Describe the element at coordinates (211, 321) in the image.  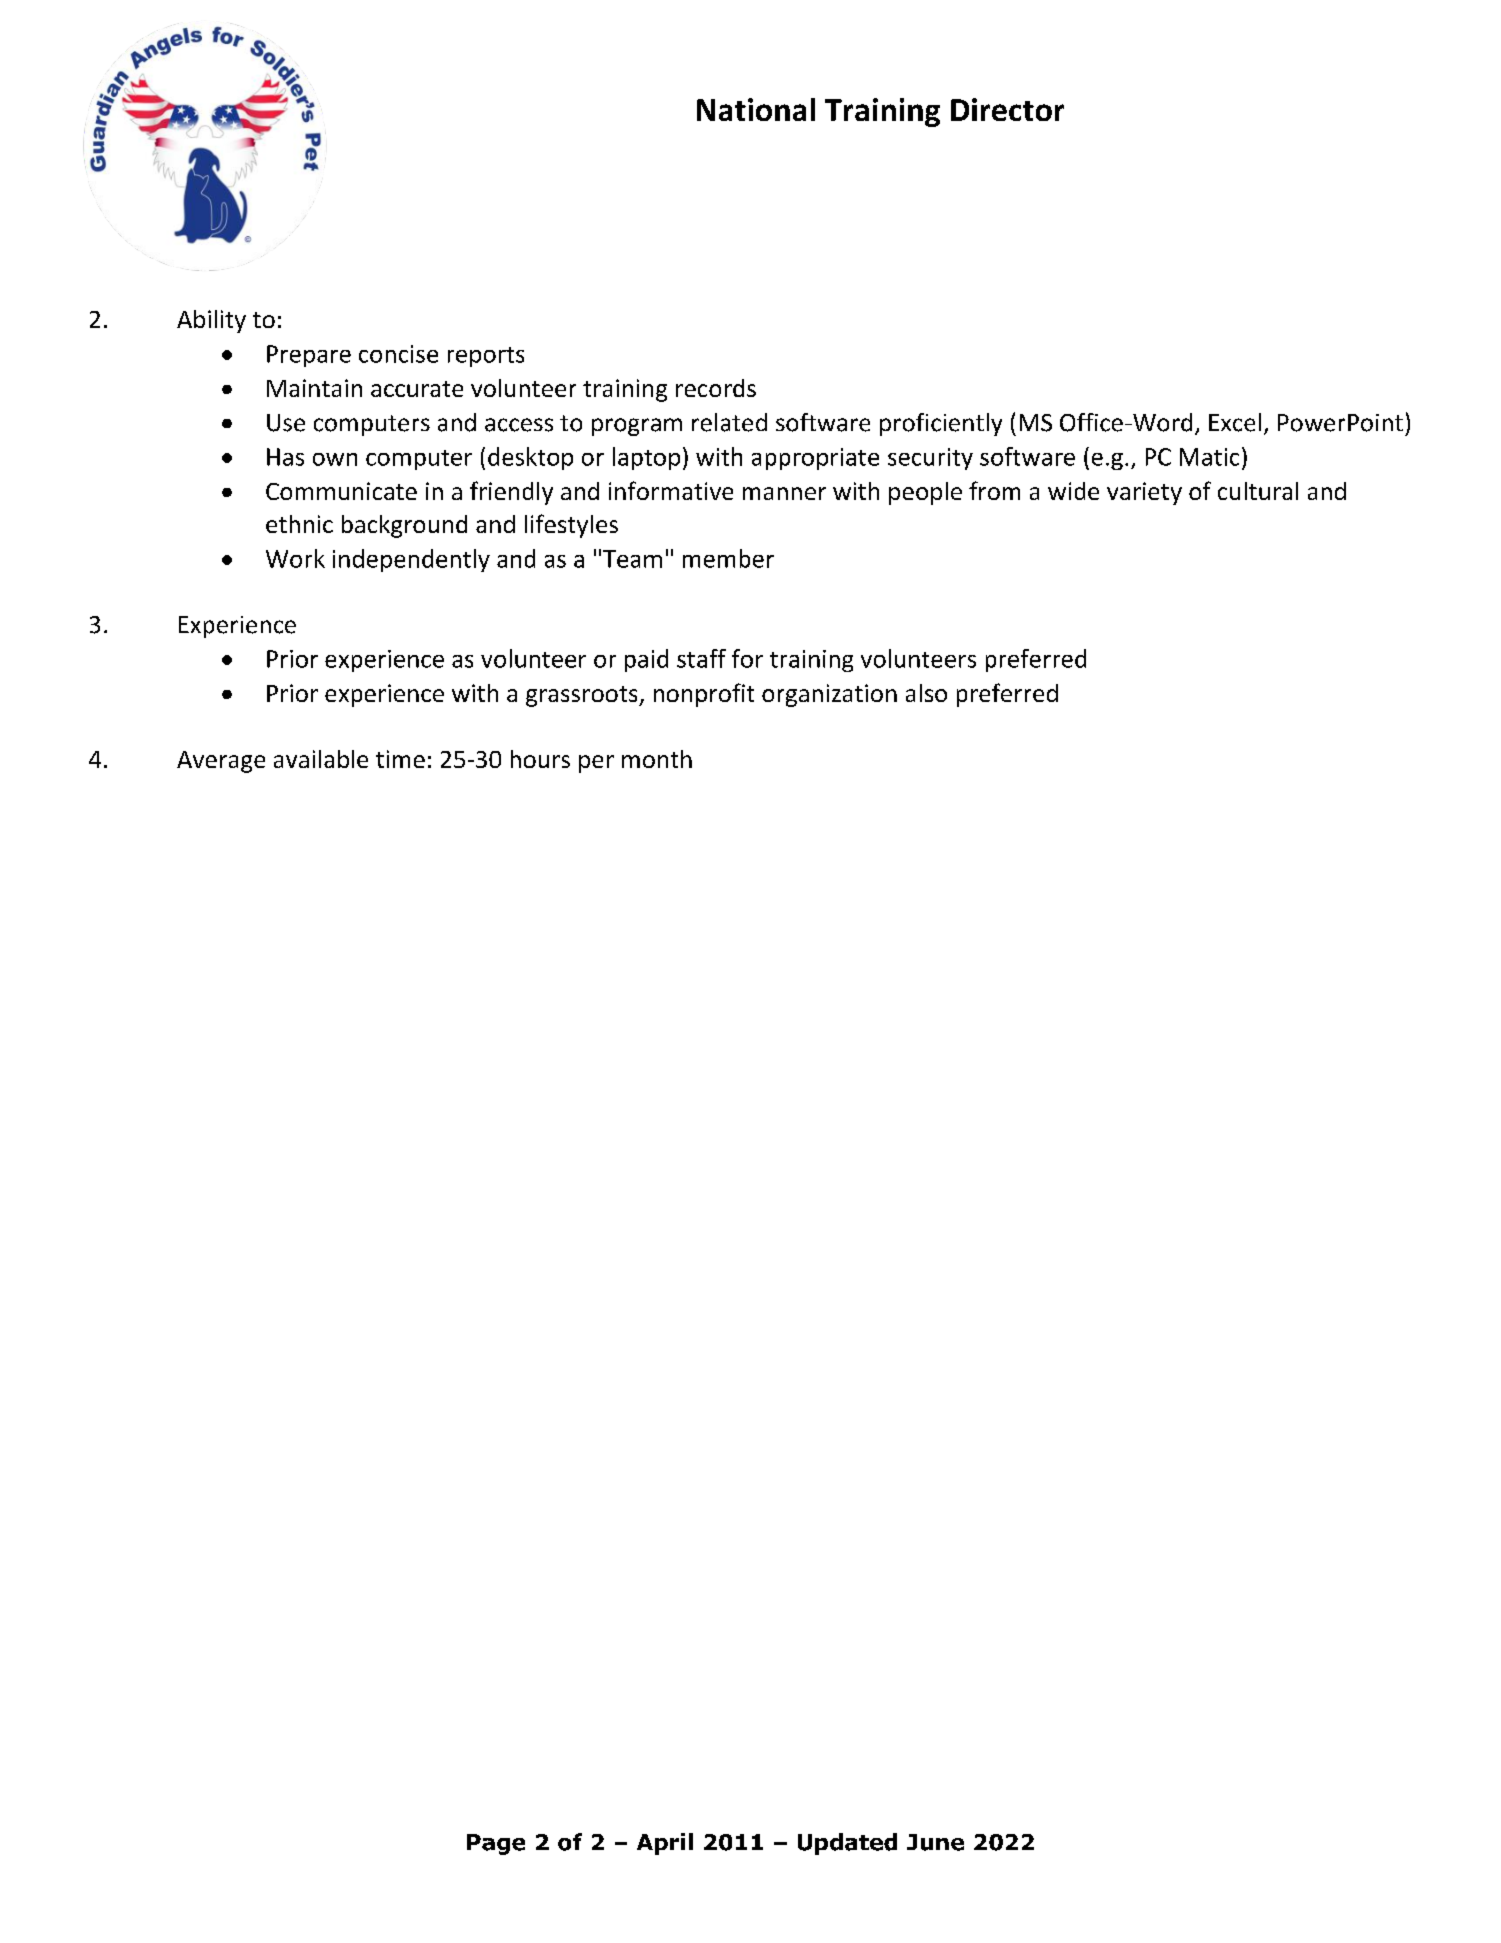
I see `Ability` at that location.
